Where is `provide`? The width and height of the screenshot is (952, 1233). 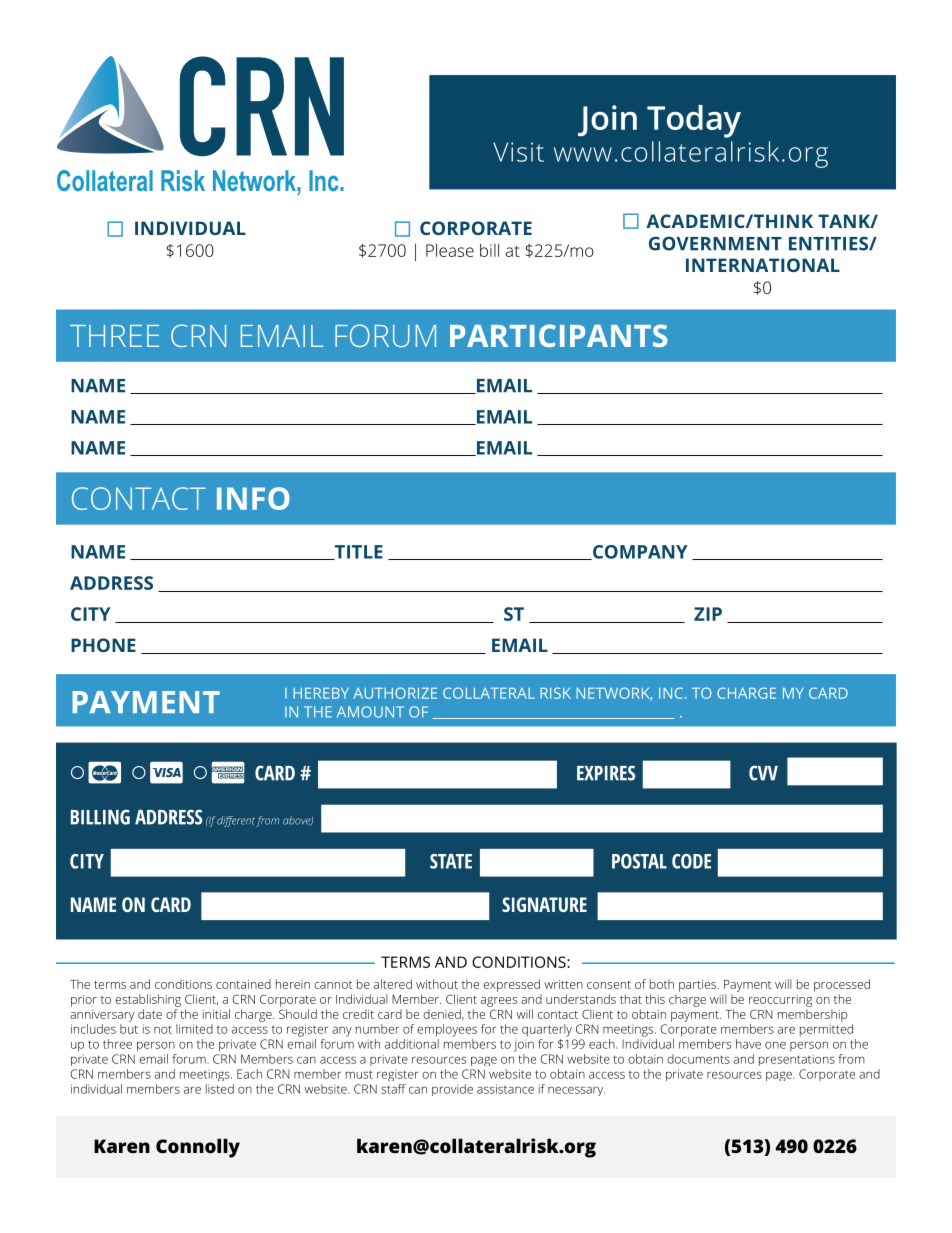
provide is located at coordinates (452, 1090).
